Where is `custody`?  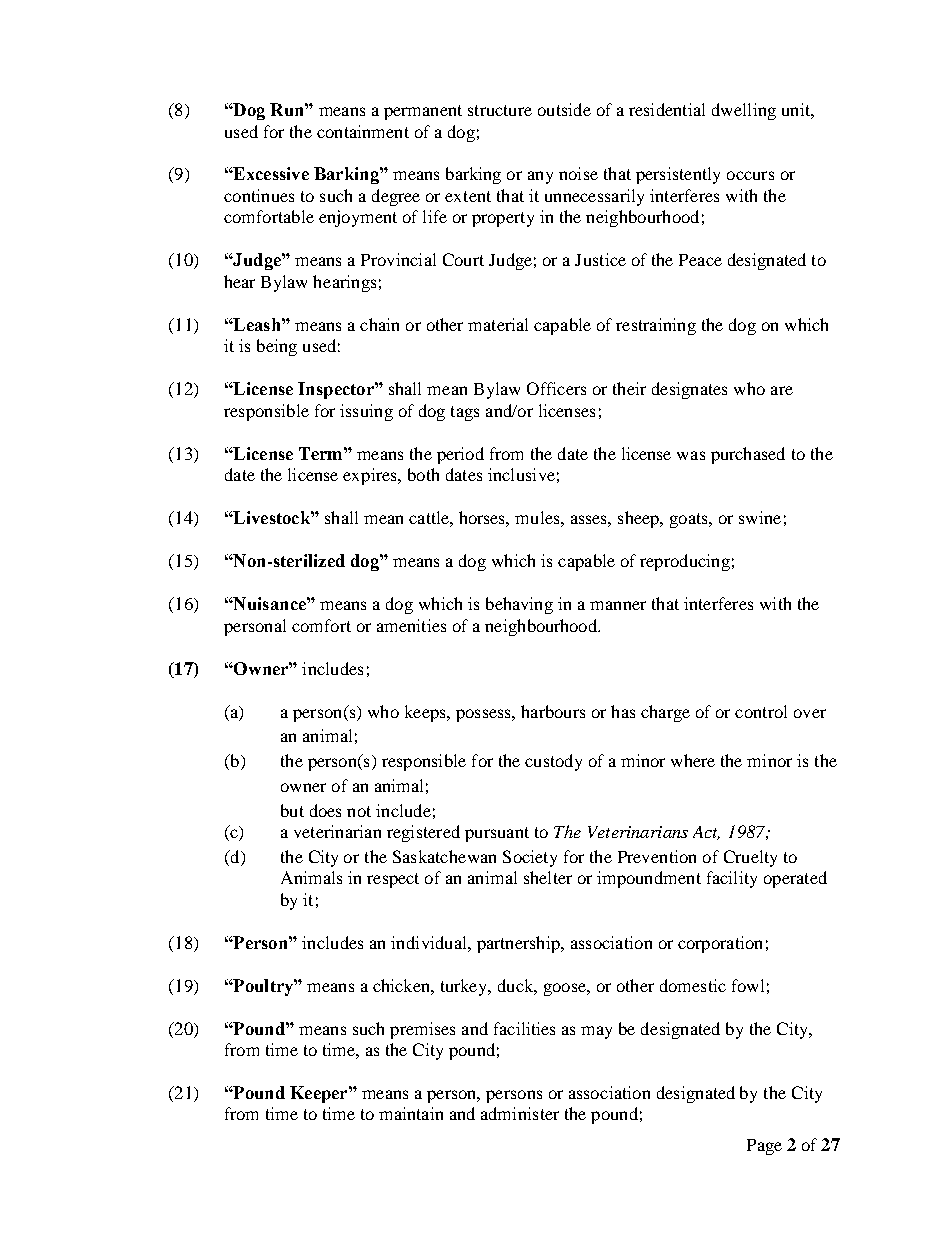
custody is located at coordinates (553, 762).
